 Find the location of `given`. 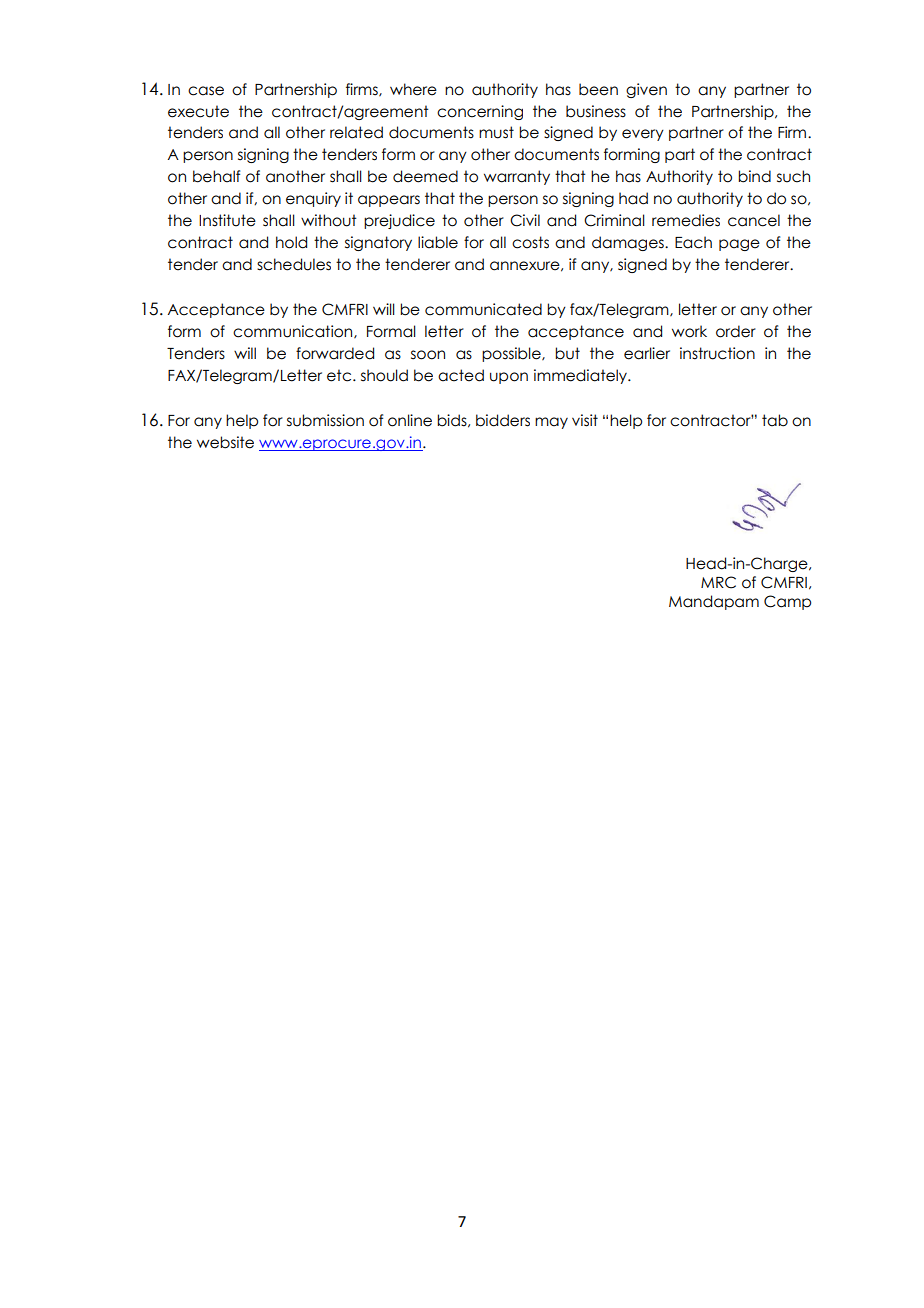

given is located at coordinates (646, 90).
